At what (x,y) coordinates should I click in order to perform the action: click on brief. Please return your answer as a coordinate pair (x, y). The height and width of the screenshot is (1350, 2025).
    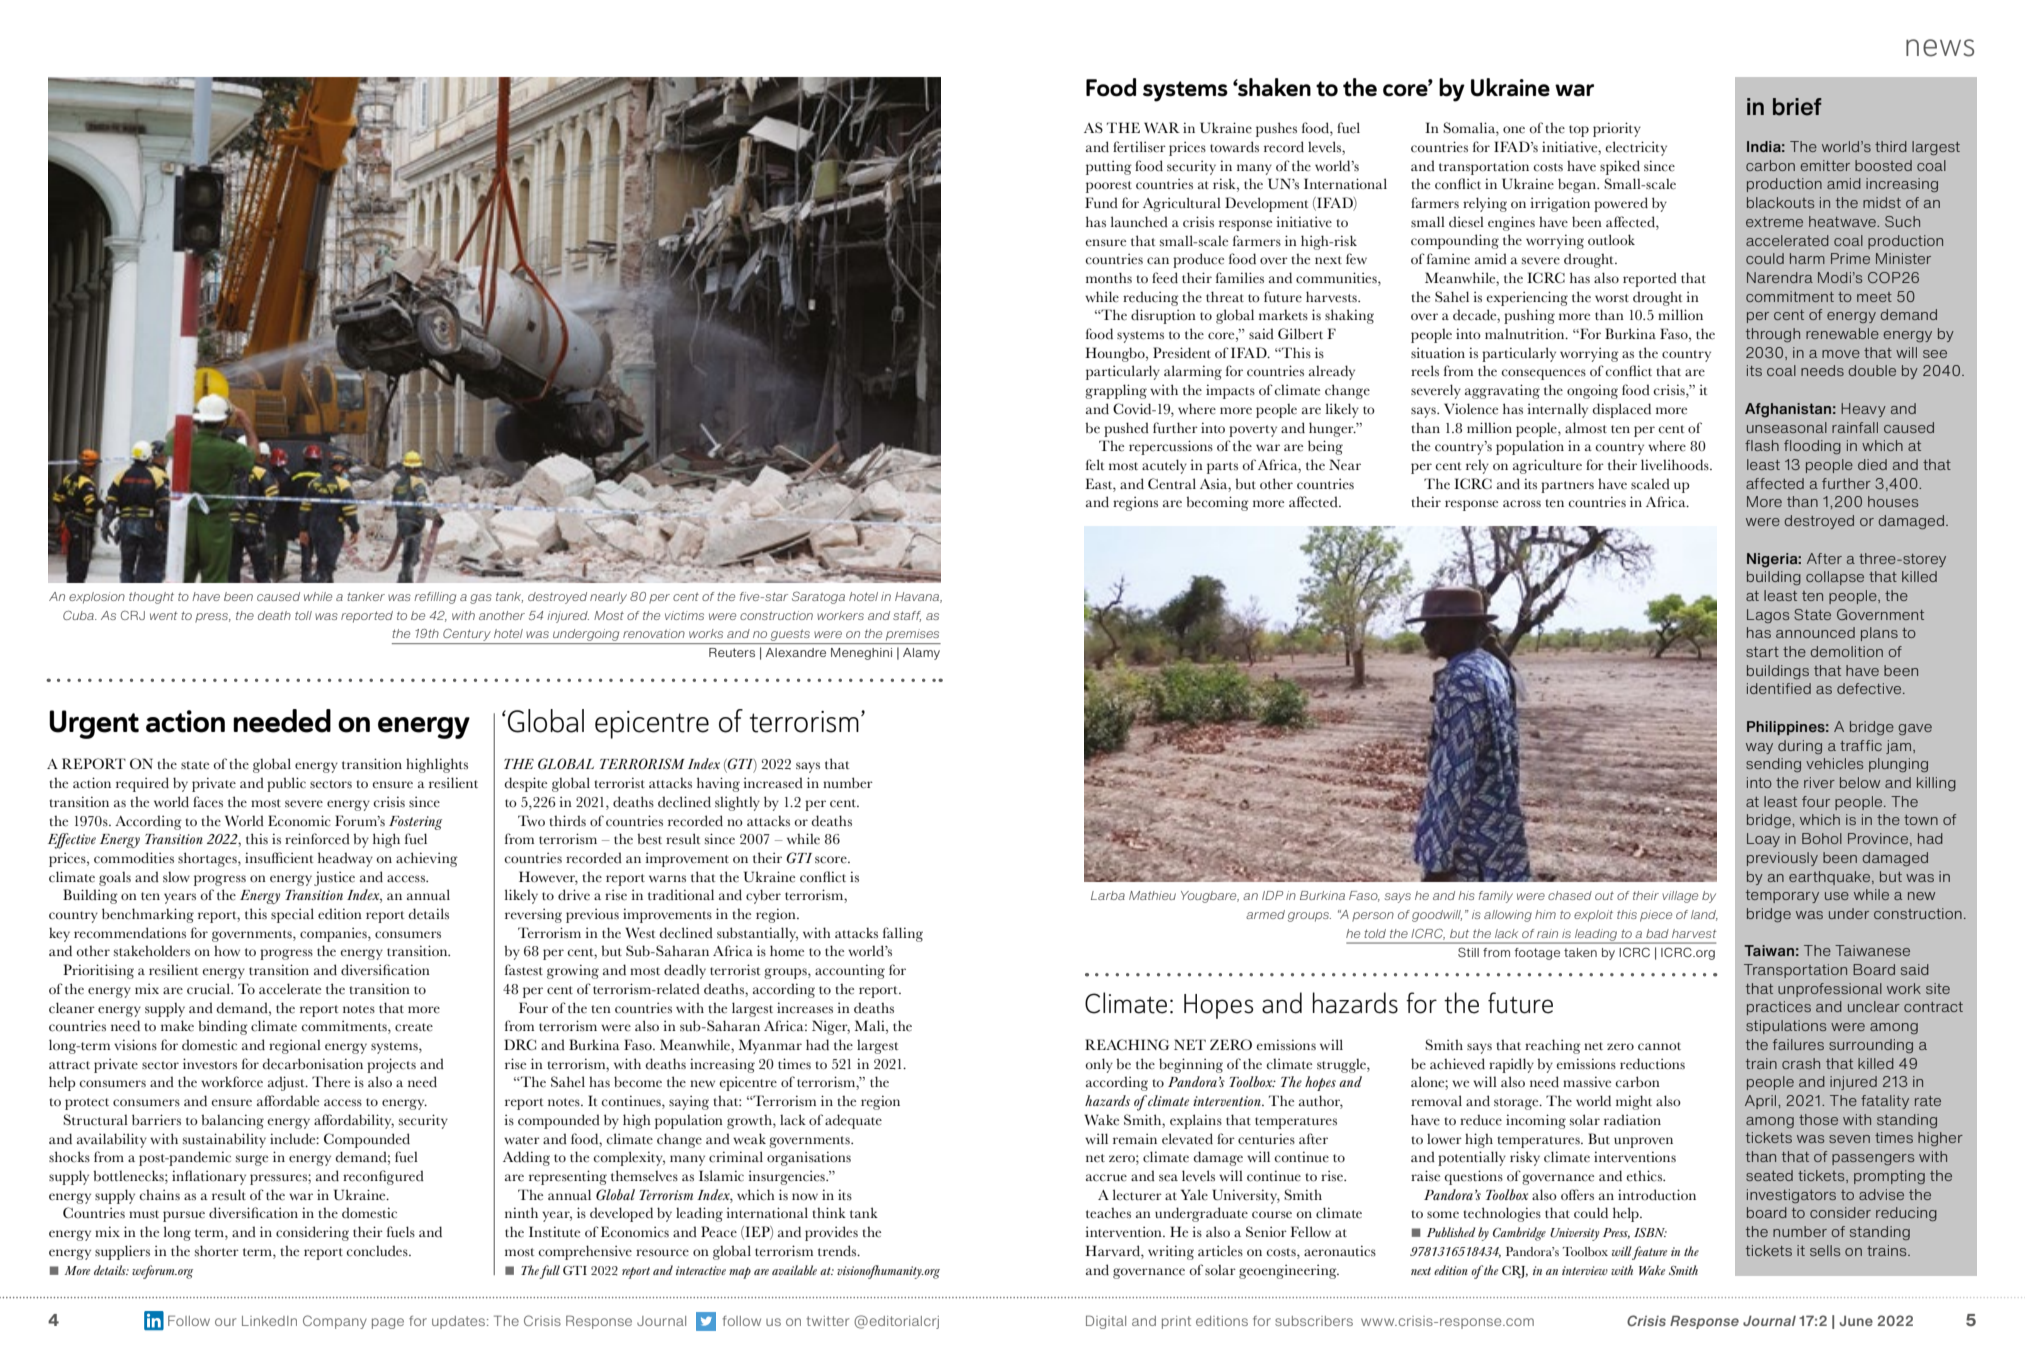
    Looking at the image, I should click on (1797, 107).
